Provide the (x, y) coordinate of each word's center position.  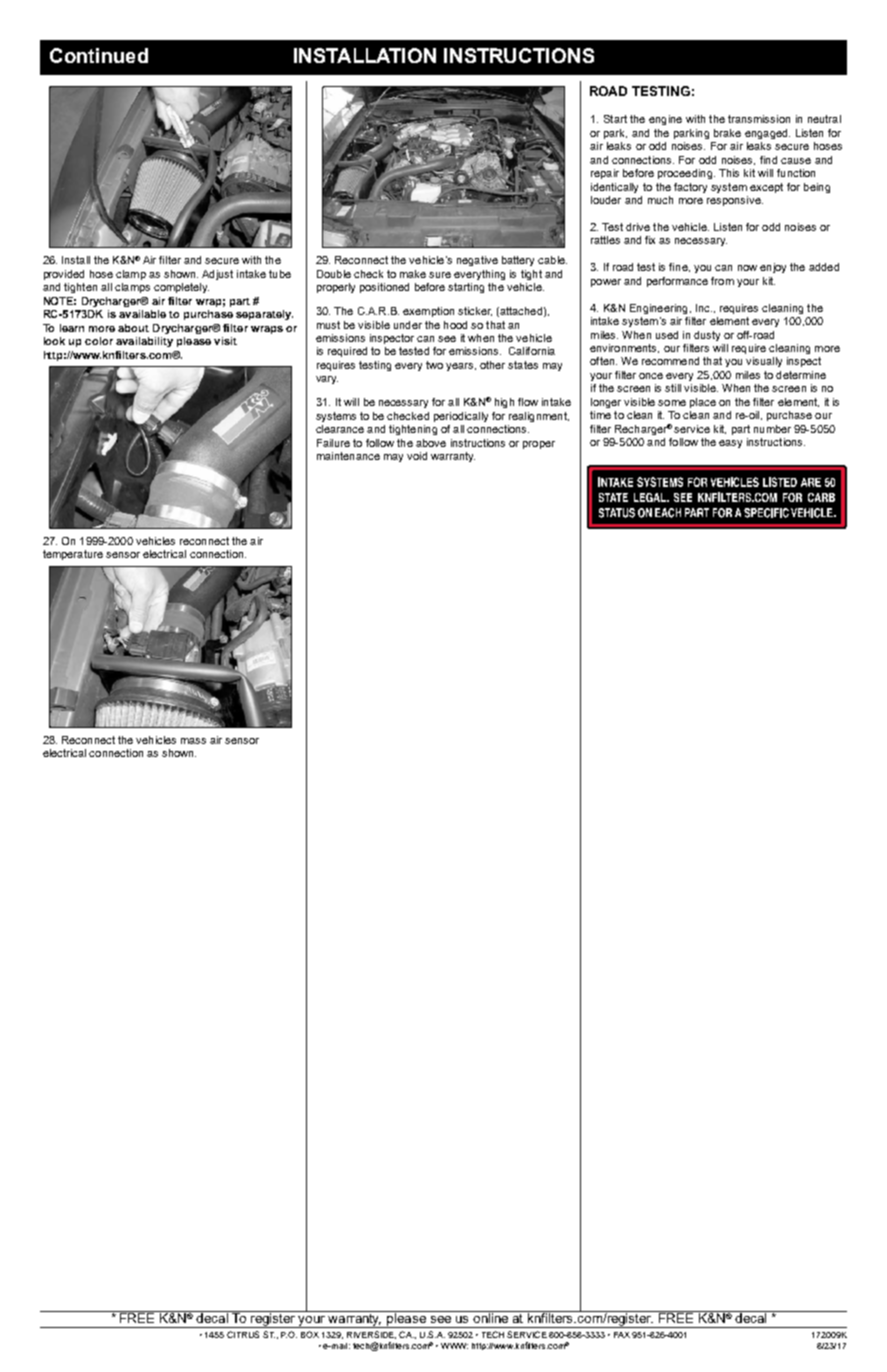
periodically (461, 417)
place (703, 403)
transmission (759, 119)
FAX (622, 1335)
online (491, 1317)
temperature (73, 555)
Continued (99, 55)
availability (144, 342)
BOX (310, 1334)
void (417, 456)
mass (193, 741)
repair (605, 174)
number (772, 429)
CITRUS (243, 1334)
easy (730, 444)
